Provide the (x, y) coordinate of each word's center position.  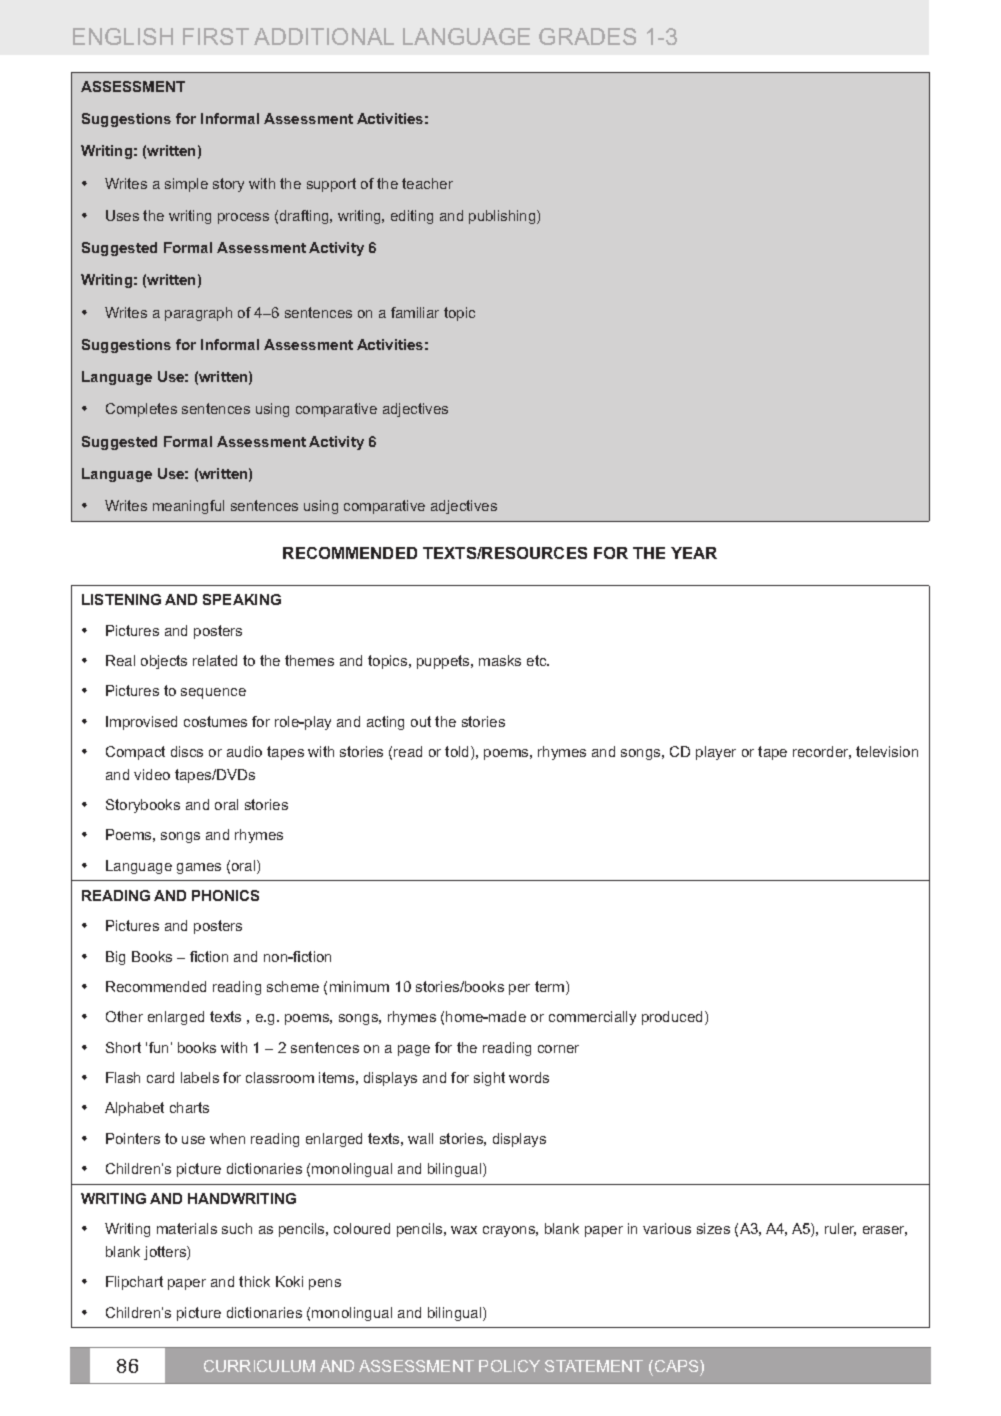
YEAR (694, 553)
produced (674, 1018)
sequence (213, 693)
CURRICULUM (259, 1366)
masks (500, 660)
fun (158, 1047)
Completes (141, 410)
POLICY (509, 1366)
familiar (415, 312)
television (887, 751)
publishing (503, 217)
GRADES (587, 36)
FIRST (216, 36)
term (551, 988)
